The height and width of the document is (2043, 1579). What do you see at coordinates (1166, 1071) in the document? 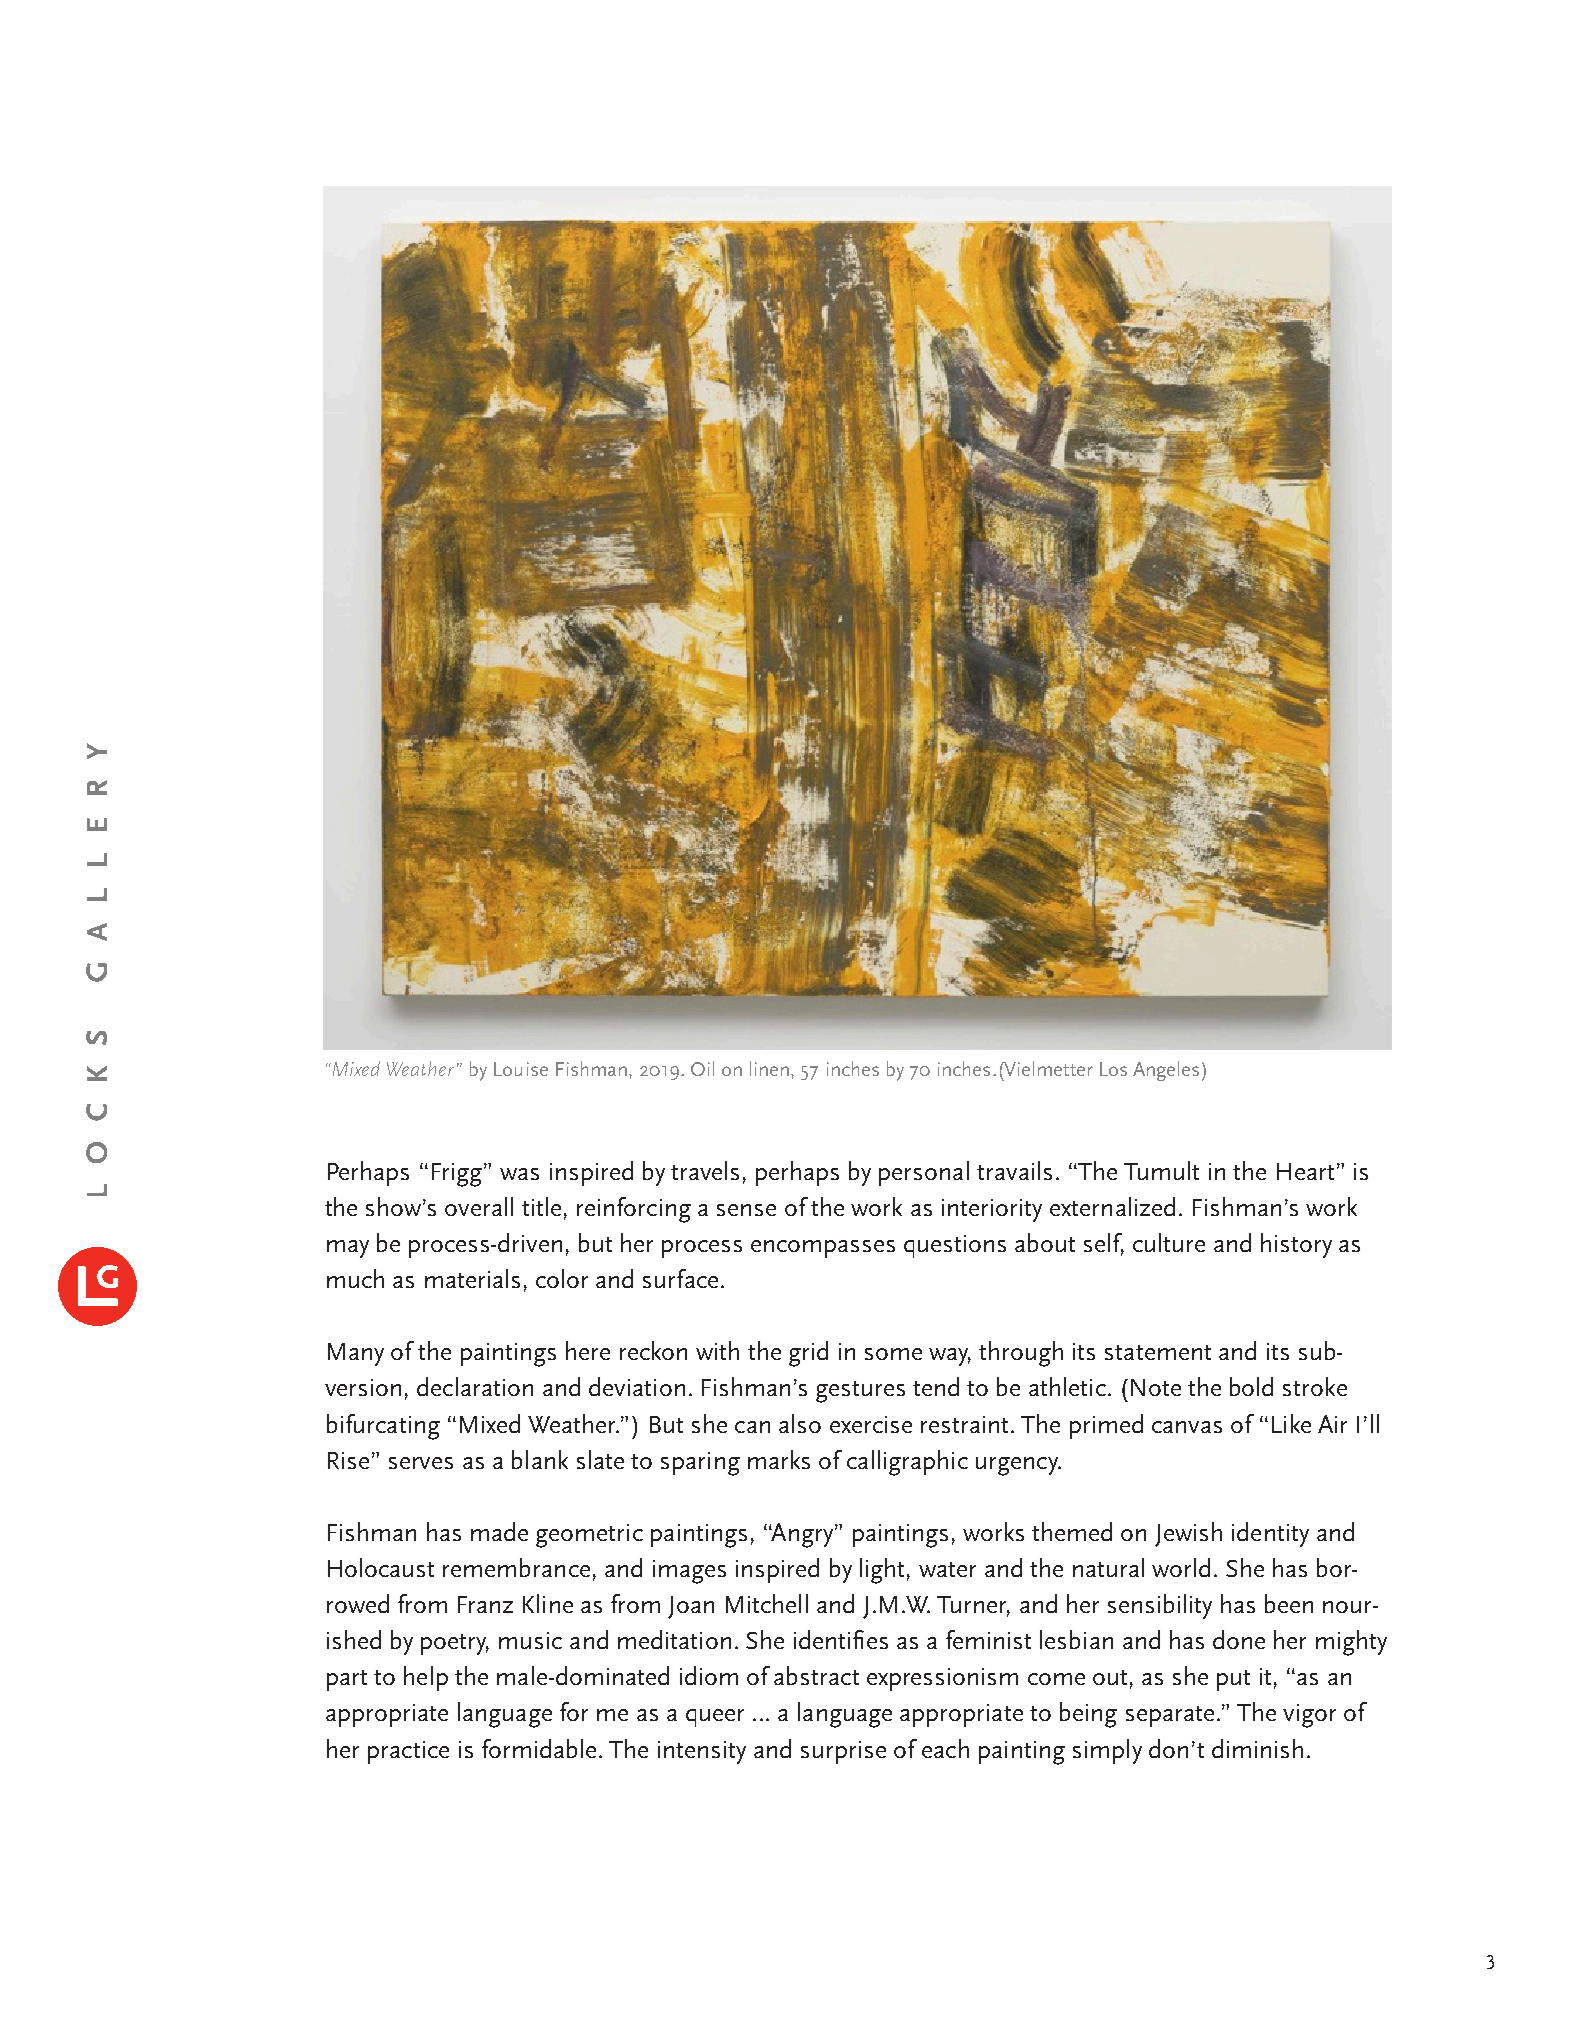
I see `Angeles` at bounding box center [1166, 1071].
